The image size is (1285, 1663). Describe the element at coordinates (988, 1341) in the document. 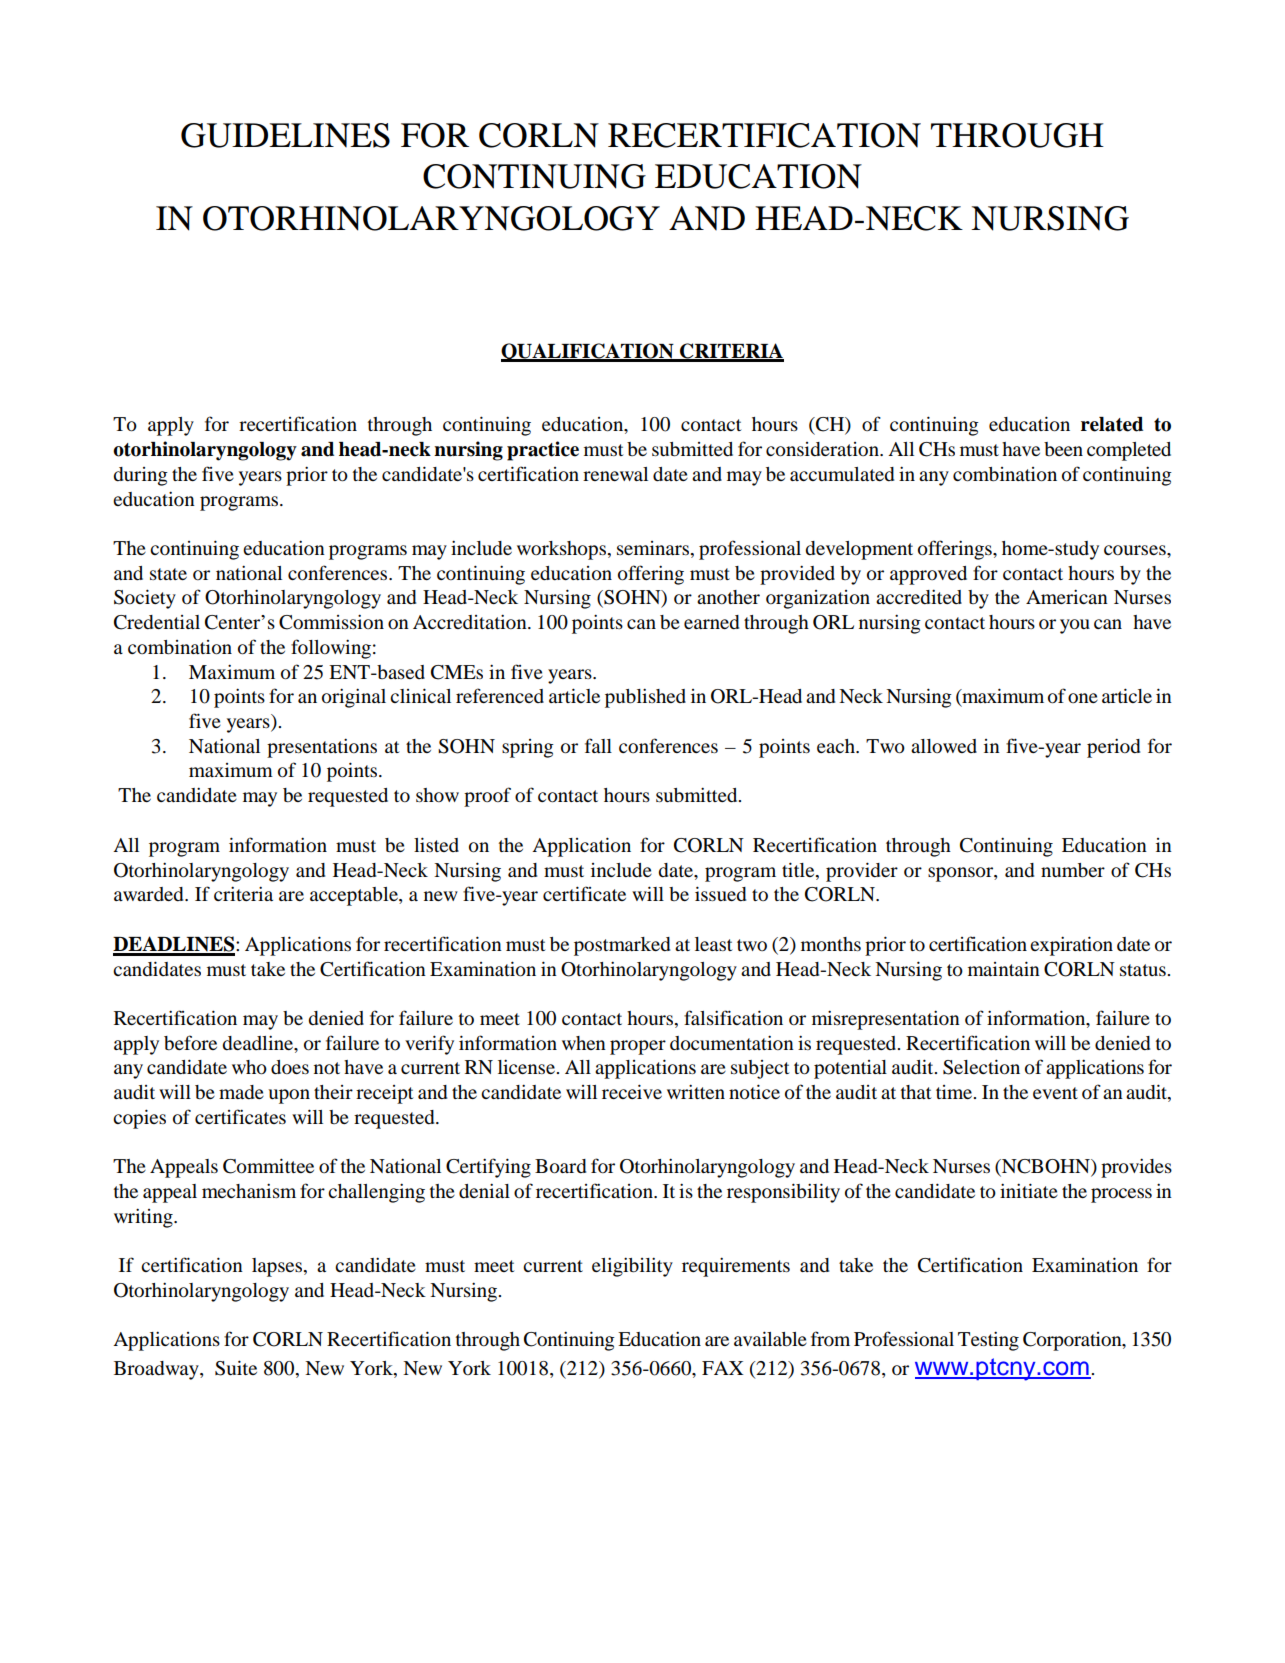

I see `Testing` at that location.
